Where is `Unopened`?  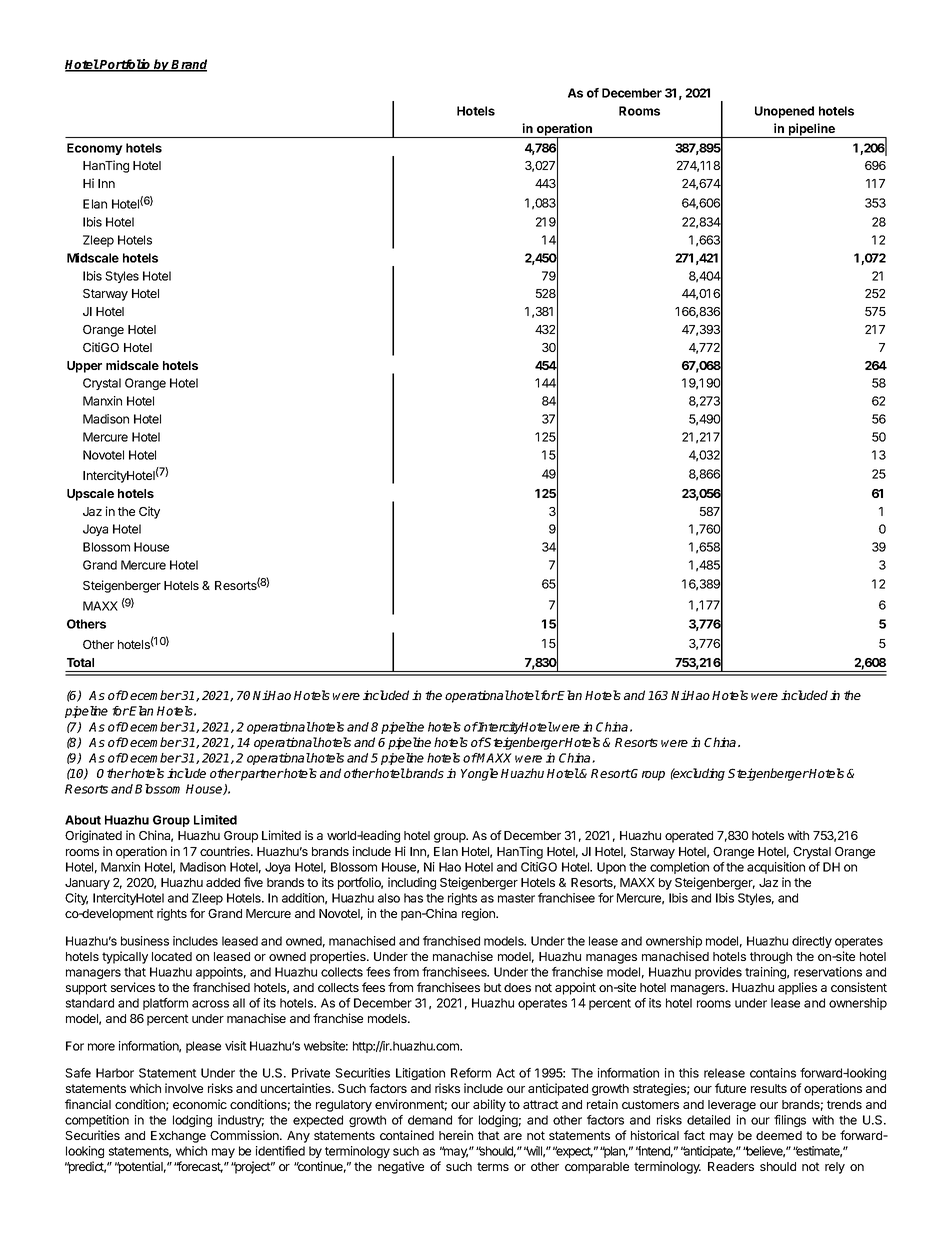 Unopened is located at coordinates (784, 112).
